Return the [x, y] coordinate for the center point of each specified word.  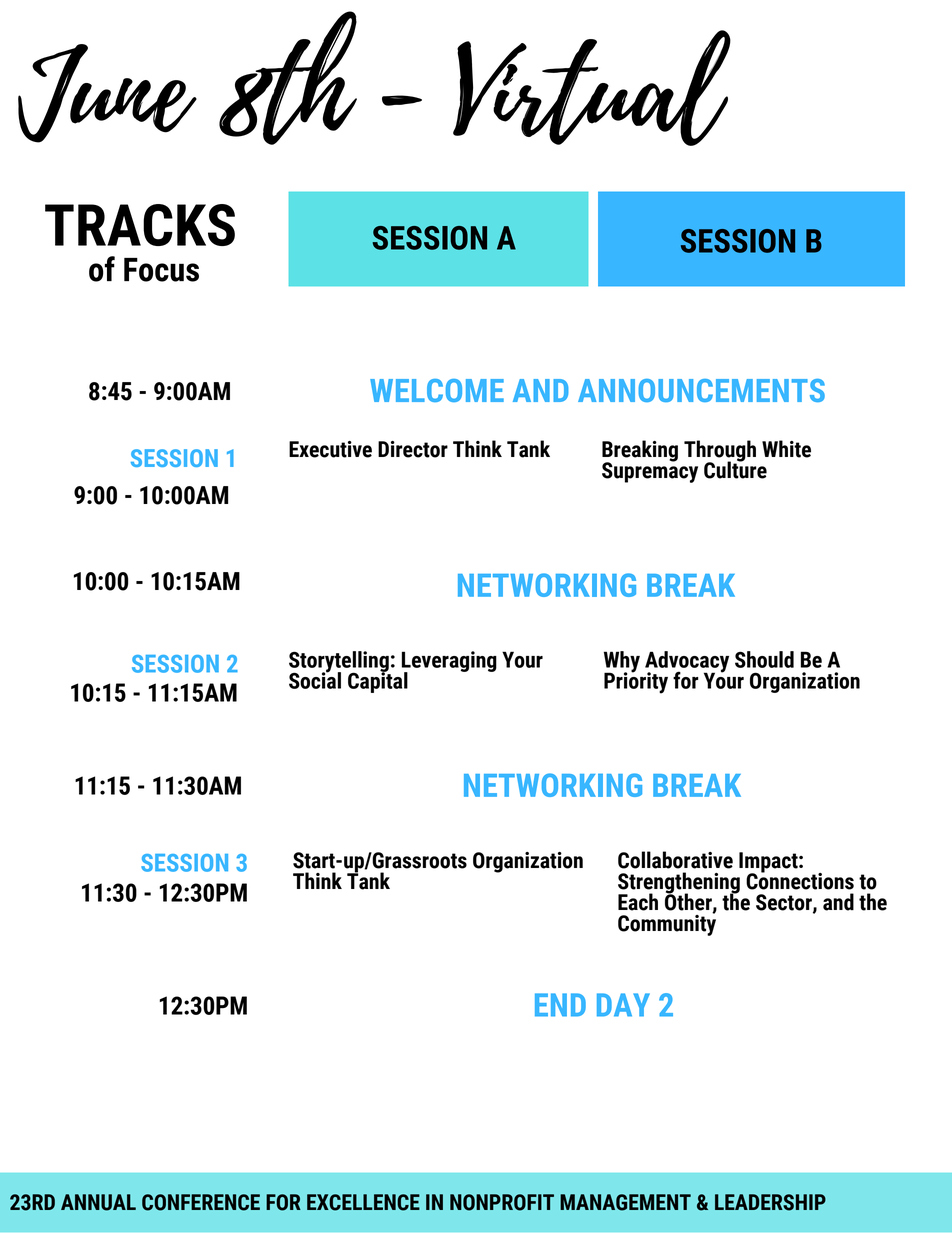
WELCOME [437, 390]
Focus [161, 270]
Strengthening [679, 884]
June [107, 93]
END [560, 1005]
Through [720, 452]
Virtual [592, 88]
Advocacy [687, 663]
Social [315, 679]
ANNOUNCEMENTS [701, 390]
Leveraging [449, 663]
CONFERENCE [201, 1202]
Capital [378, 681]
